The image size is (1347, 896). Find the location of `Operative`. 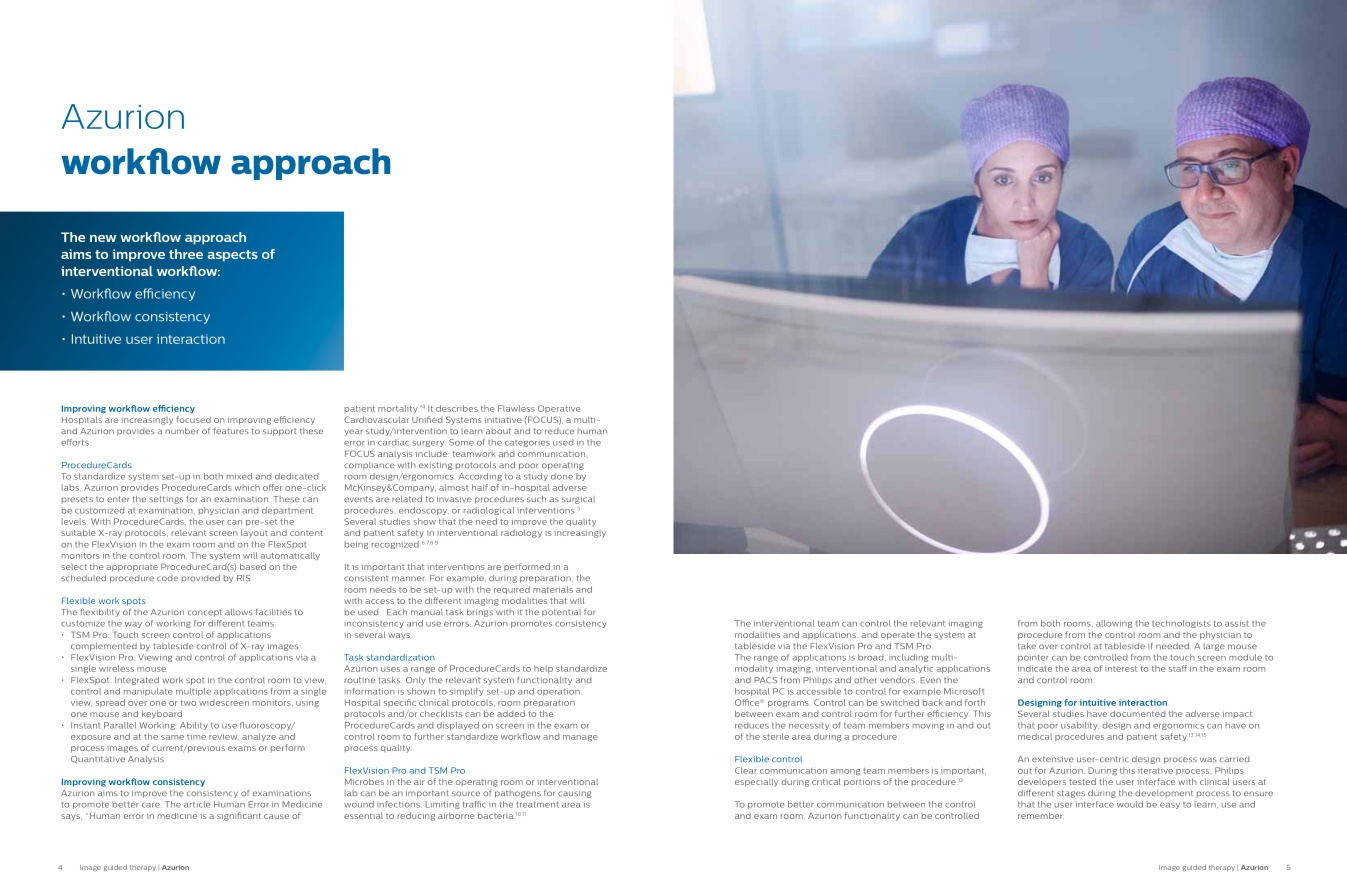

Operative is located at coordinates (559, 409).
